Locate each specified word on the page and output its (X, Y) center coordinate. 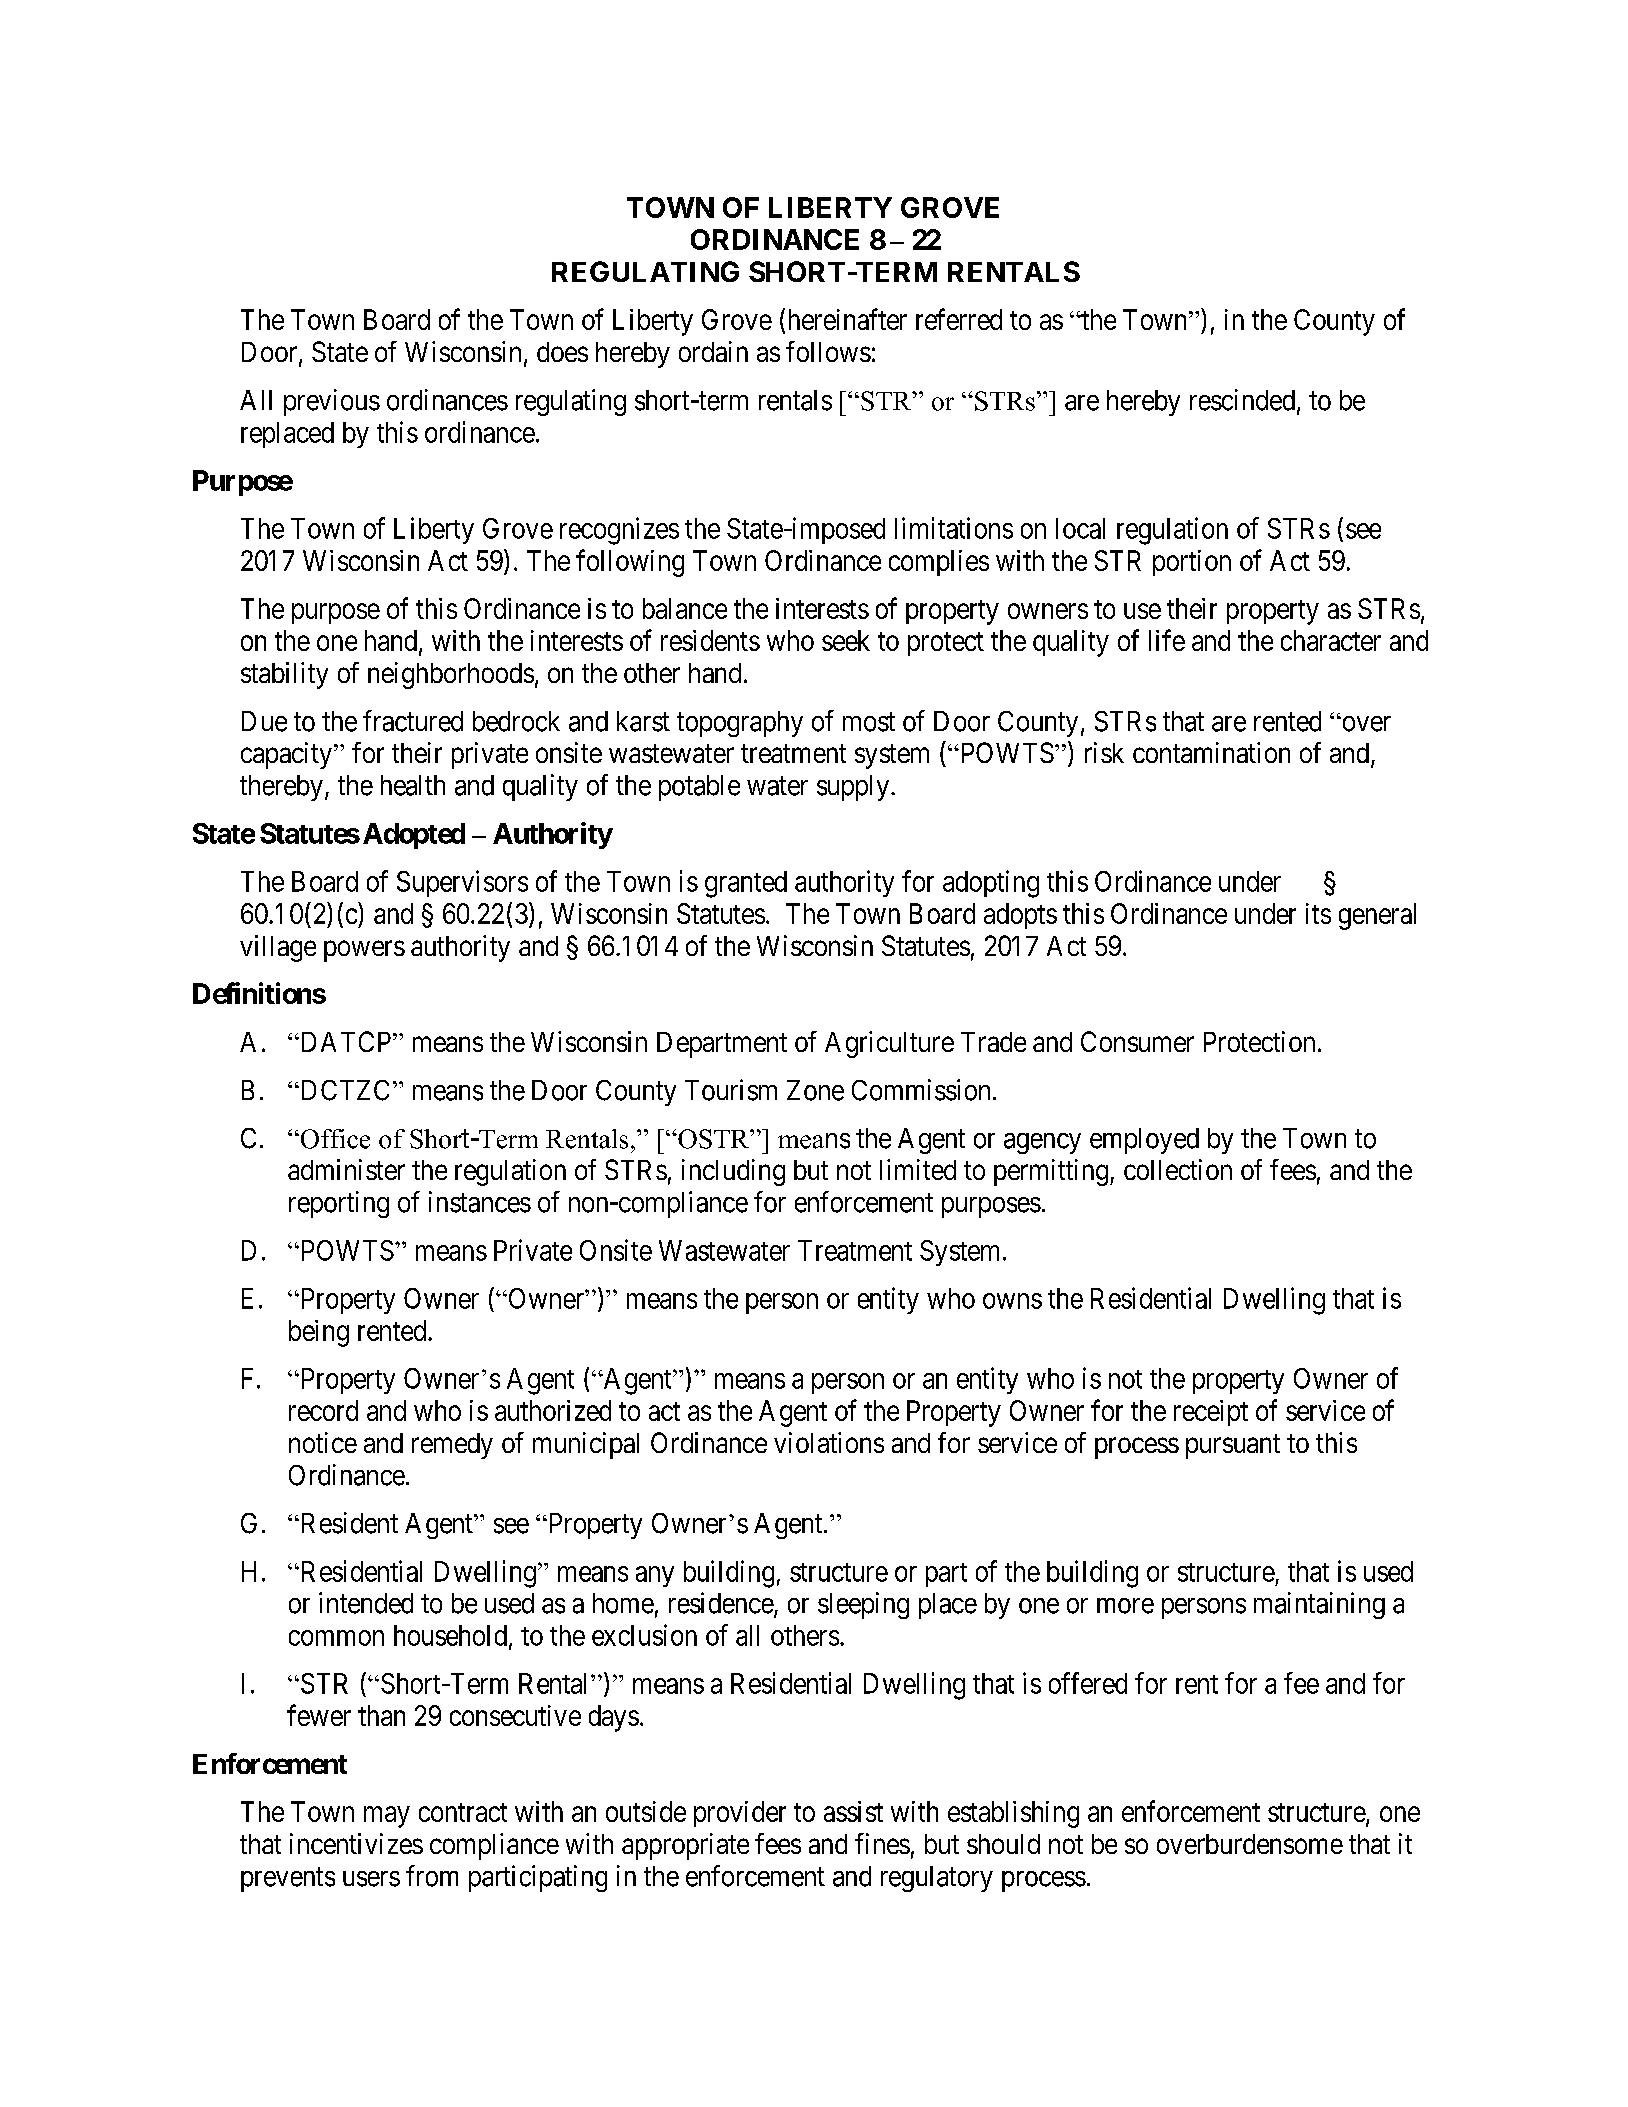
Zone (815, 1090)
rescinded (1244, 401)
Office (334, 1139)
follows (828, 351)
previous (332, 402)
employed (1144, 1141)
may (387, 1817)
